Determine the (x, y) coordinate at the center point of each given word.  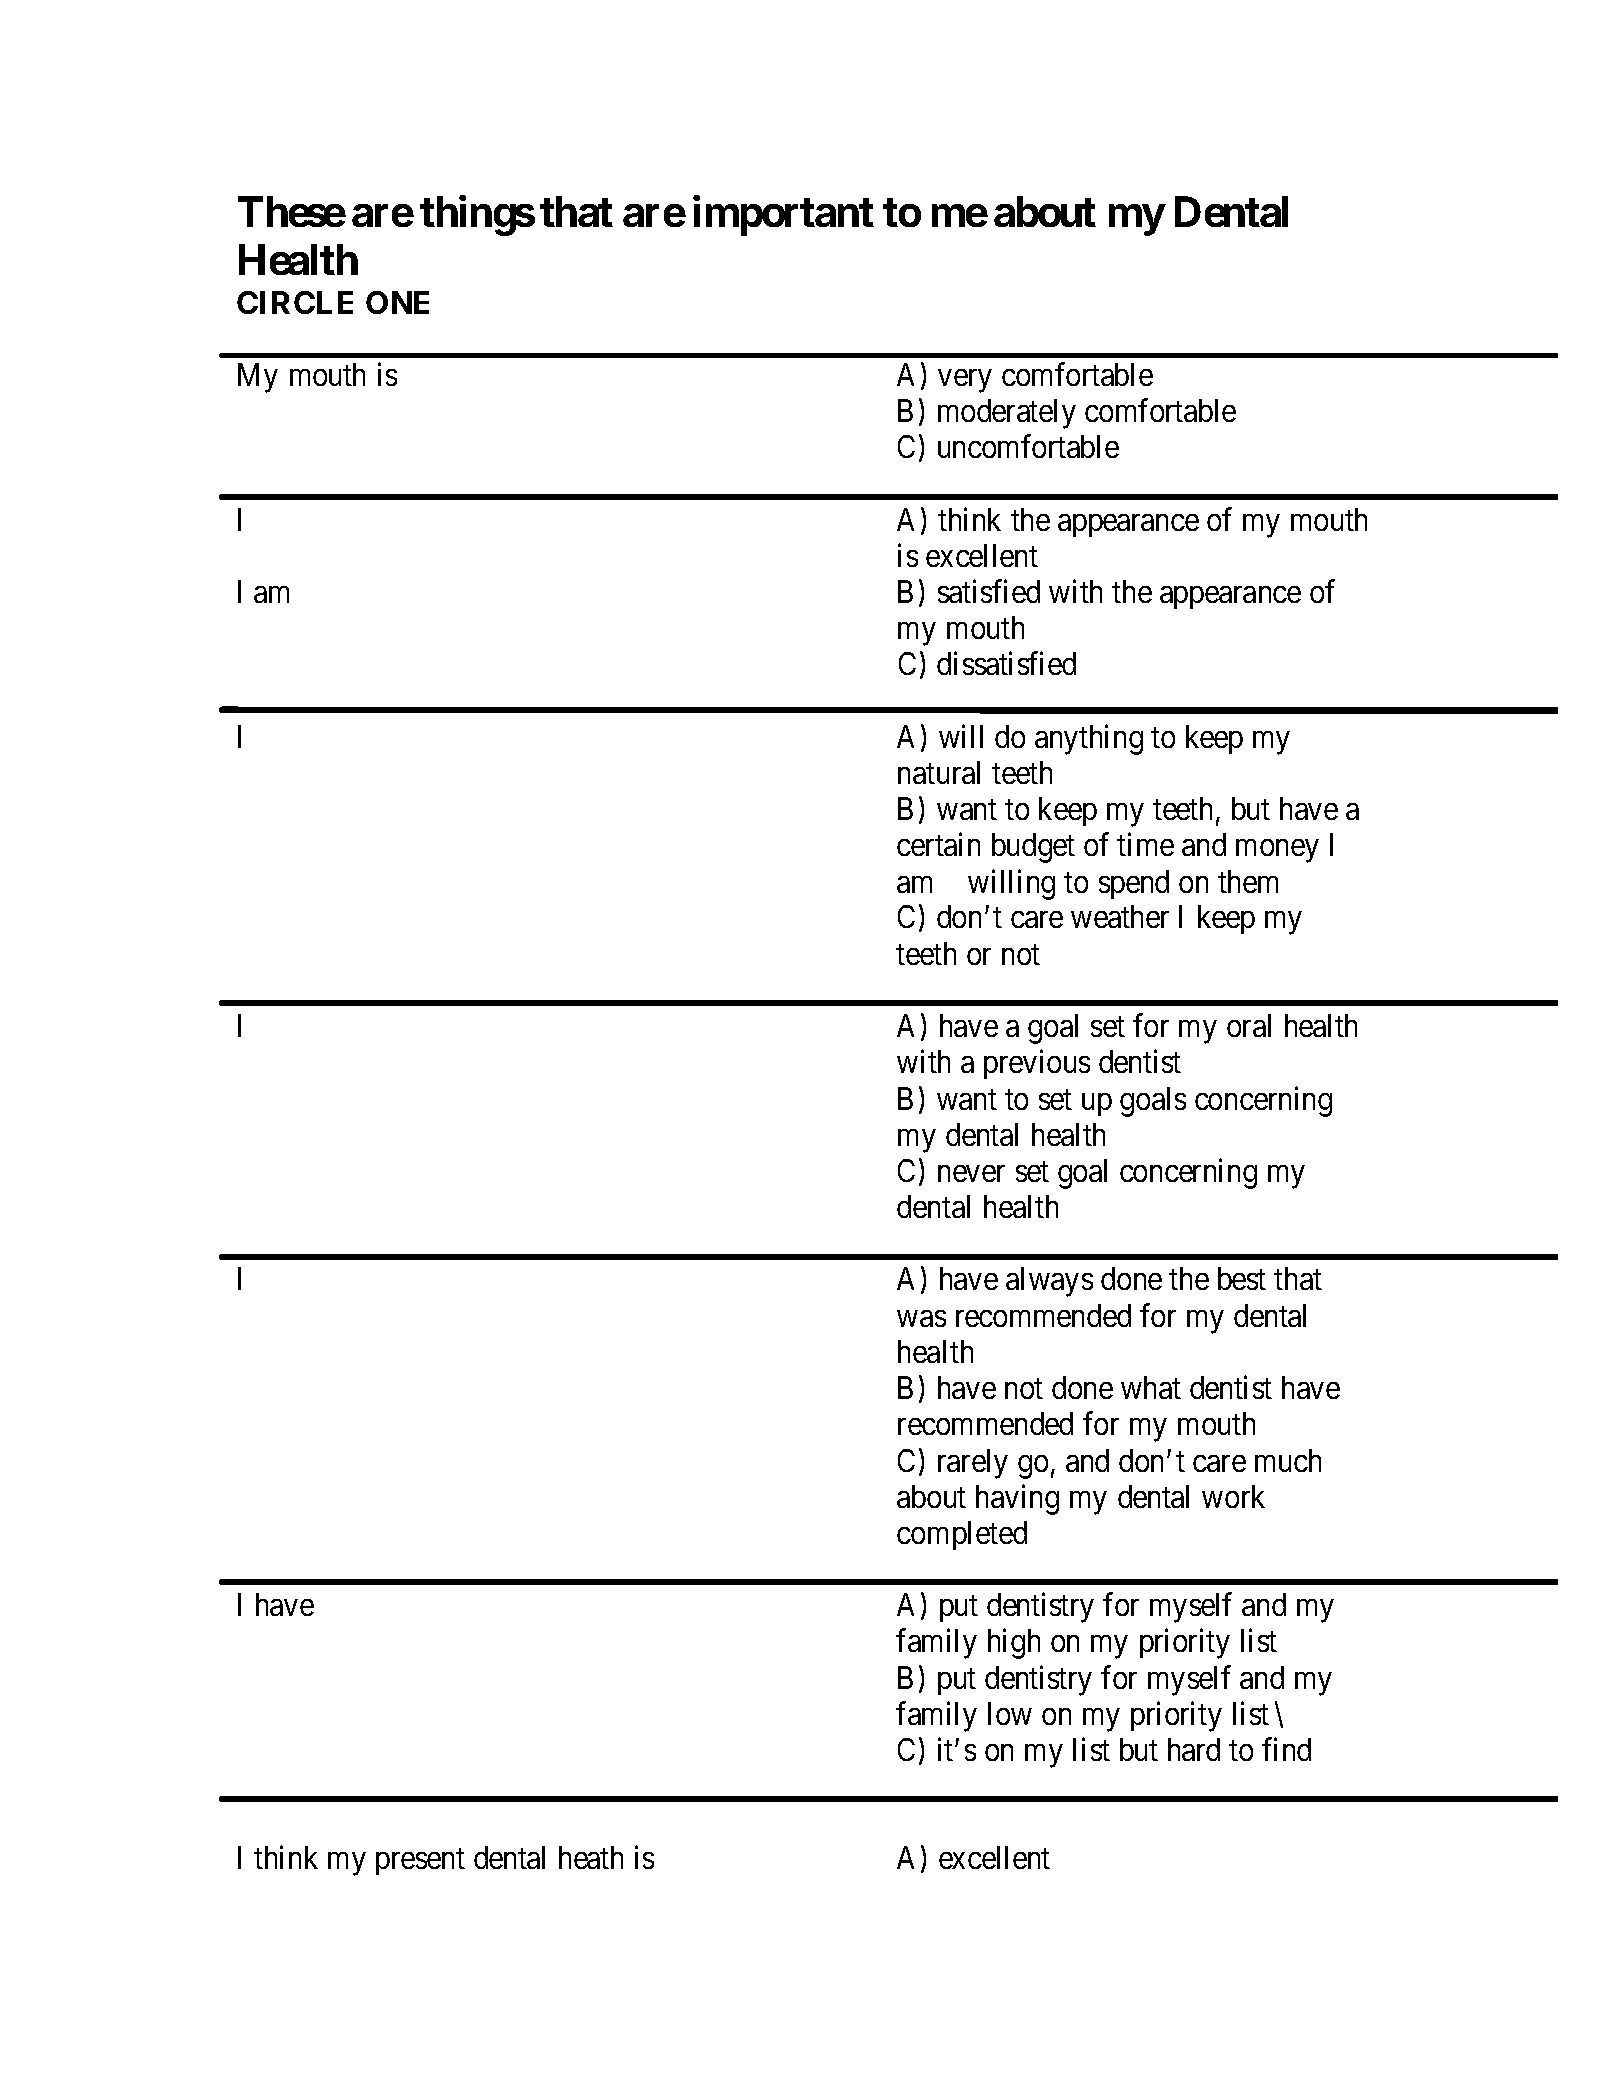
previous (1037, 1064)
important (783, 216)
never (971, 1174)
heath (591, 1857)
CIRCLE (295, 302)
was (921, 1318)
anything (1089, 739)
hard (1194, 1749)
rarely (973, 1464)
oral (1249, 1025)
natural (939, 772)
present (420, 1862)
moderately (1007, 414)
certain (938, 844)
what (1151, 1387)
